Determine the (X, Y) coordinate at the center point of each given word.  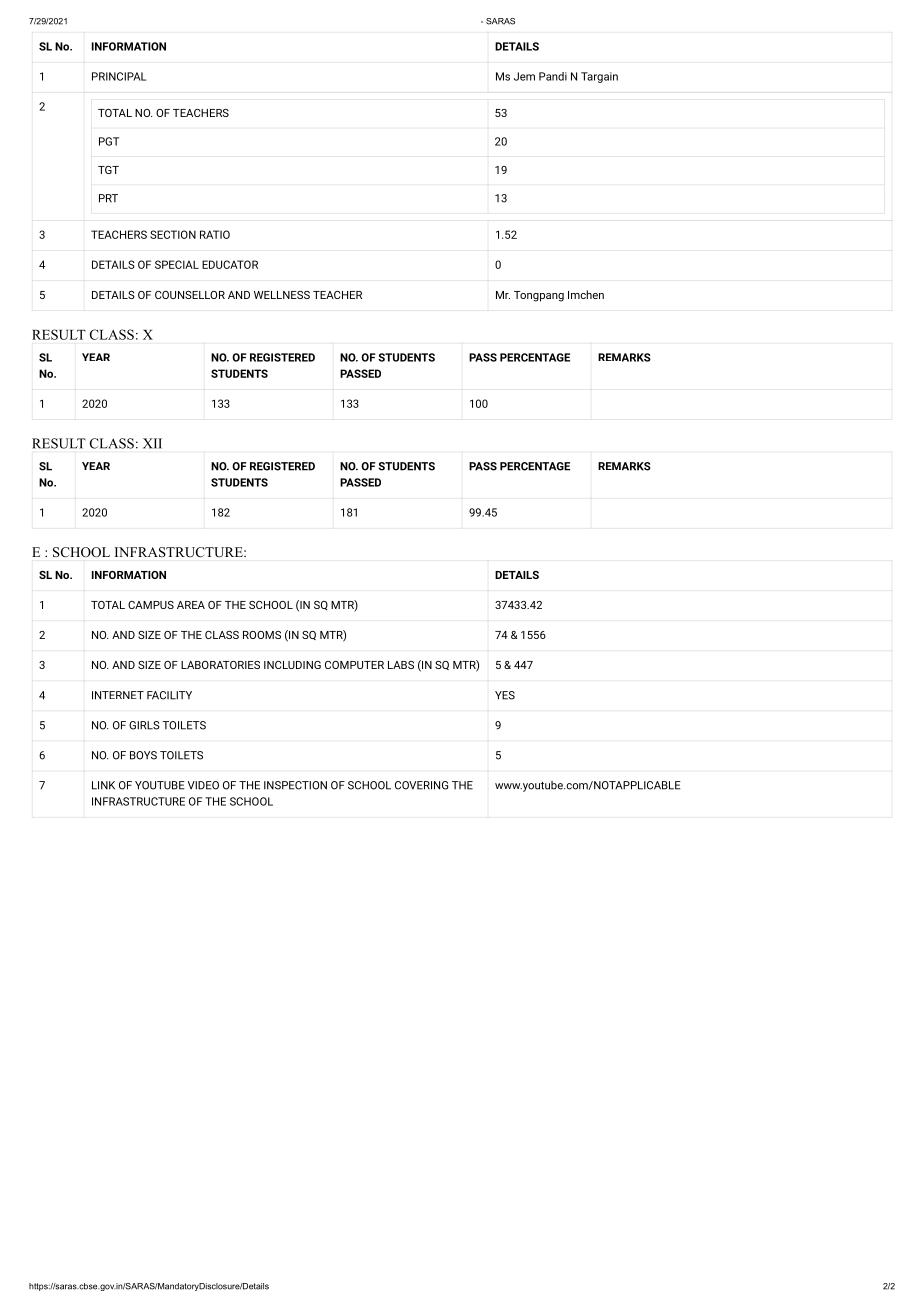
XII (152, 443)
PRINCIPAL (119, 76)
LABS (401, 665)
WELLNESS (282, 295)
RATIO (215, 234)
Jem (524, 76)
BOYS (143, 755)
